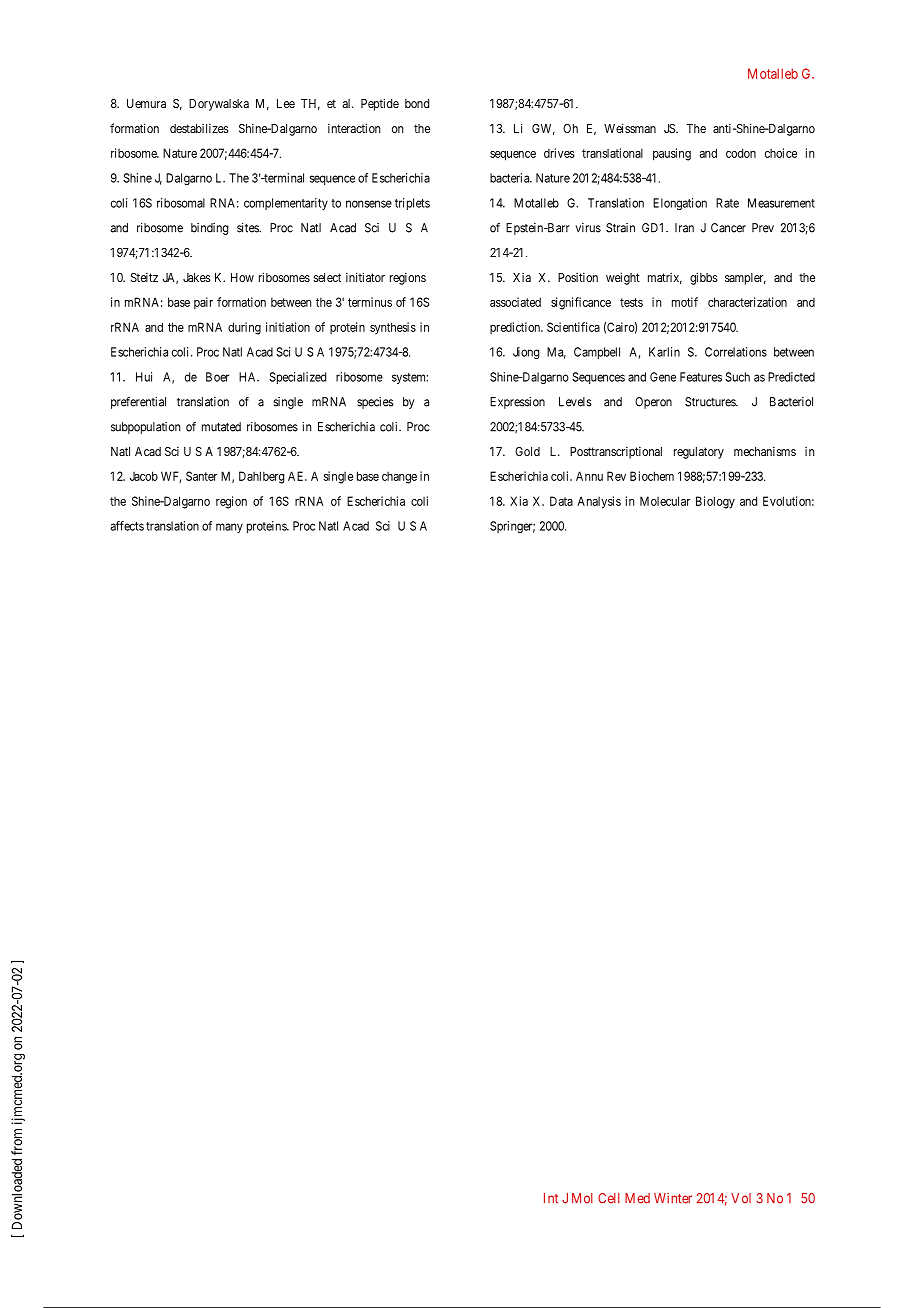 The width and height of the screenshot is (924, 1308). What do you see at coordinates (599, 502) in the screenshot?
I see `Analysis` at bounding box center [599, 502].
